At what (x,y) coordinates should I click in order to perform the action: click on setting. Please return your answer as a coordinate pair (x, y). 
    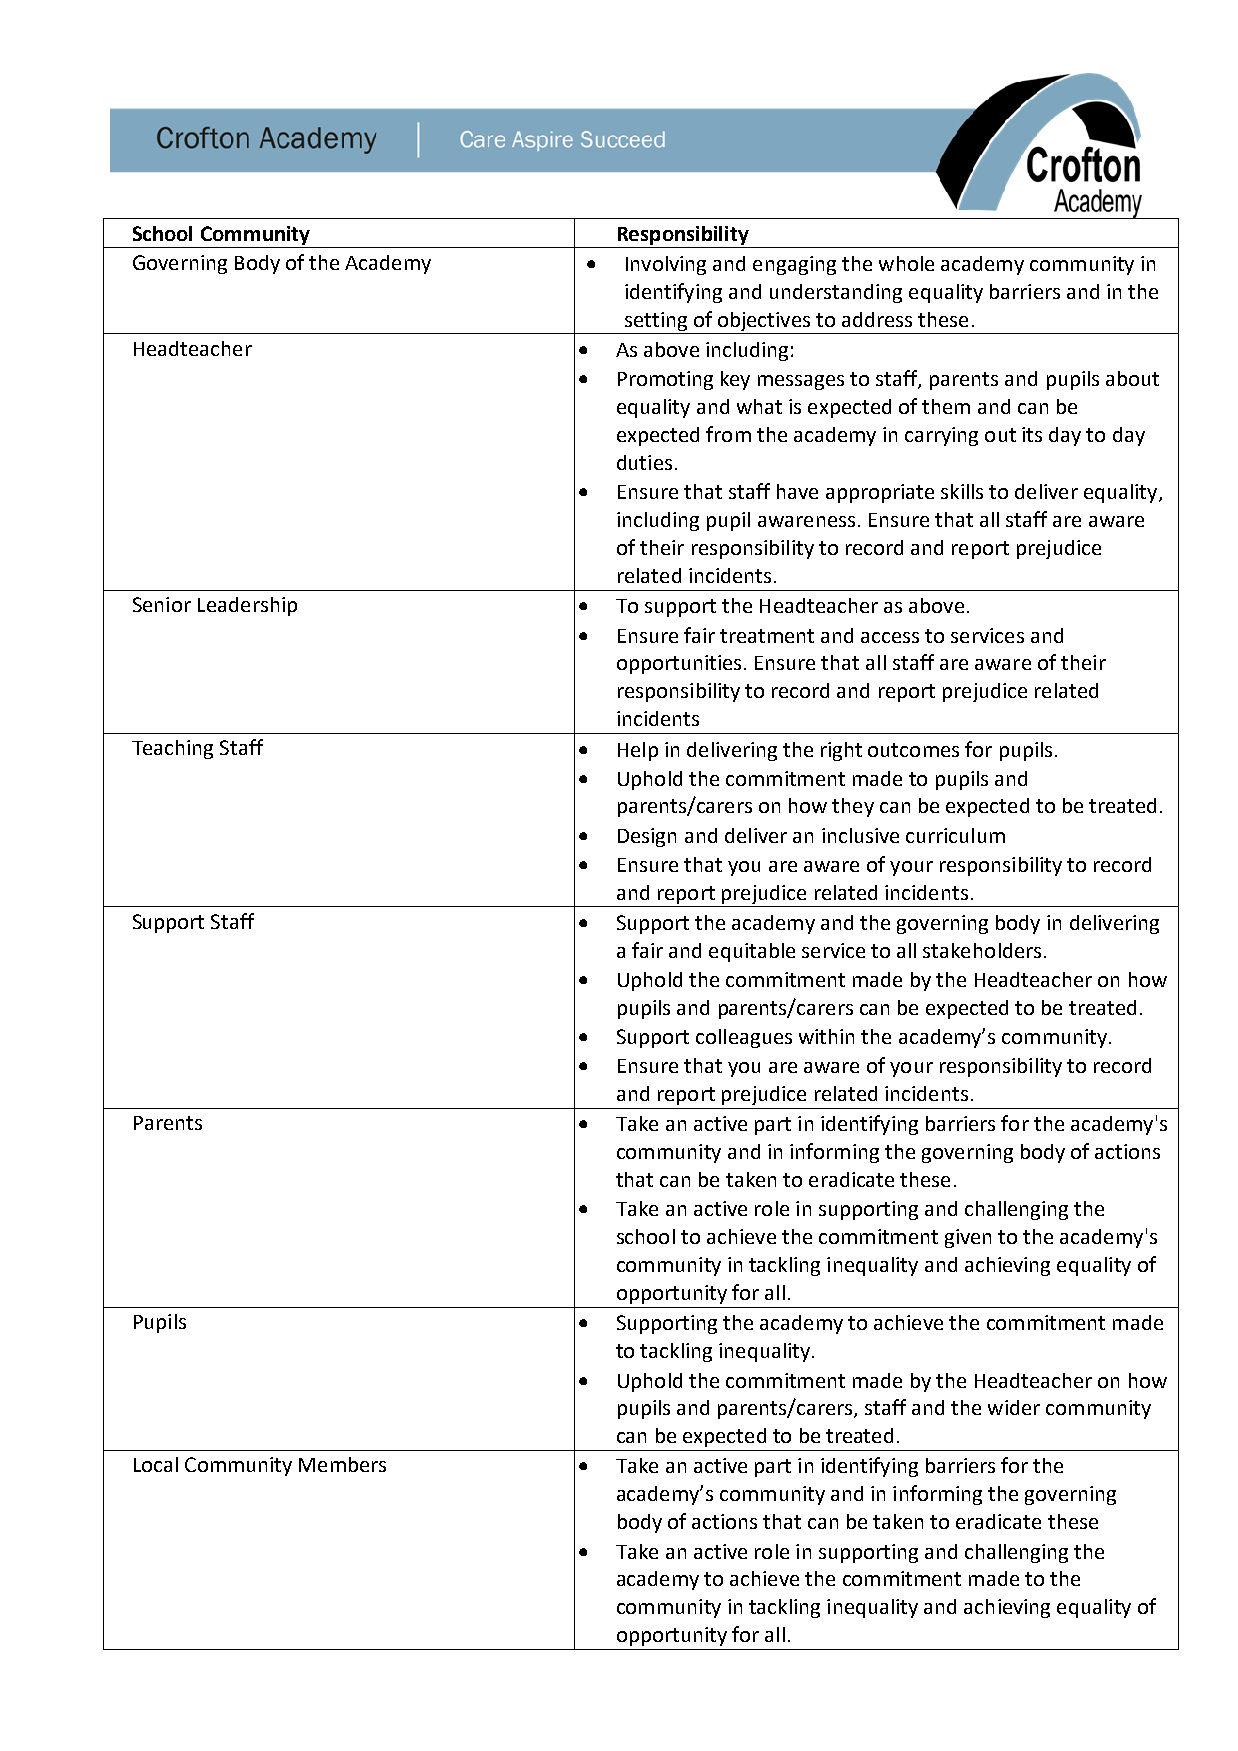
    Looking at the image, I should click on (656, 323).
